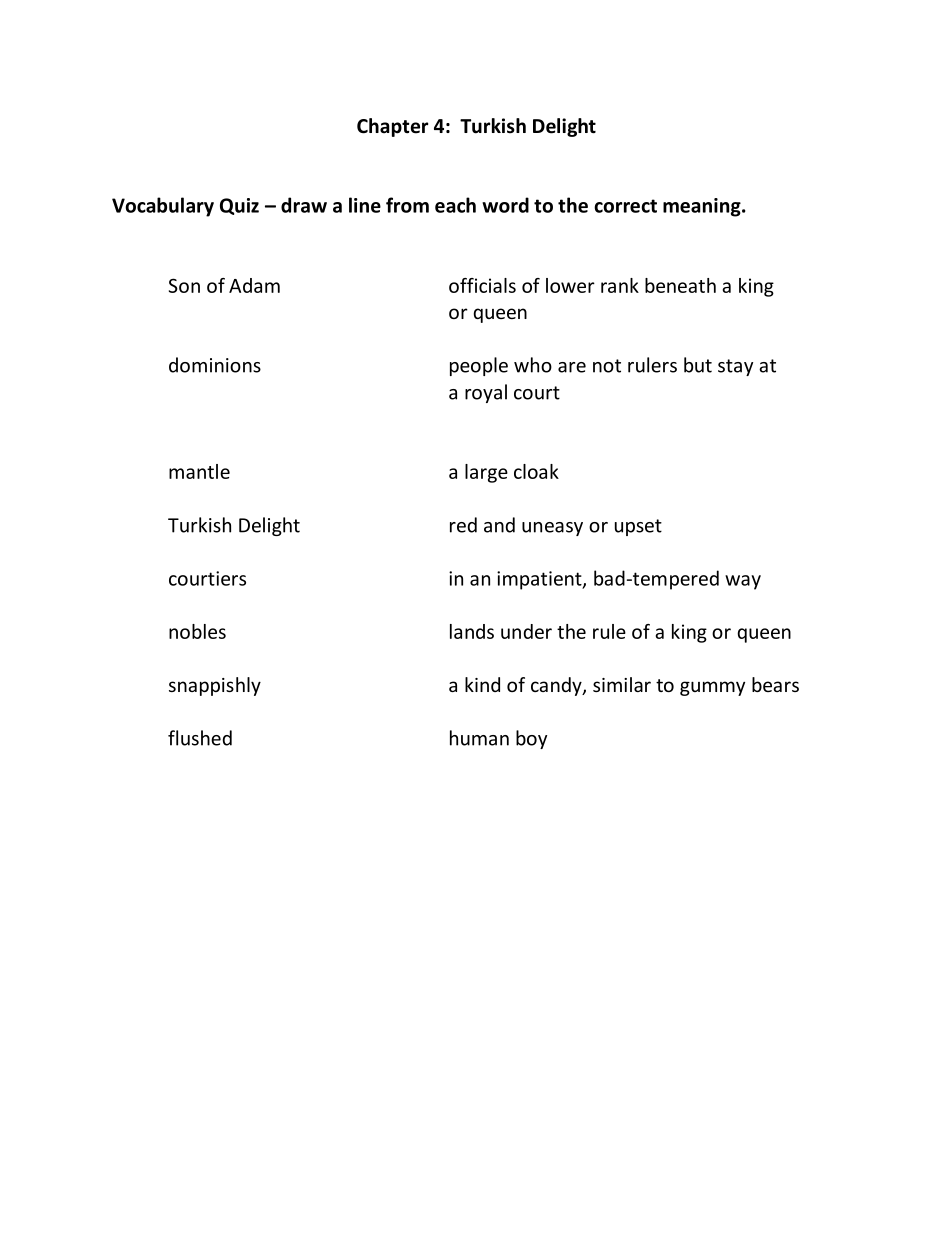 This page has width=952, height=1233. Describe the element at coordinates (625, 206) in the page. I see `correct` at that location.
